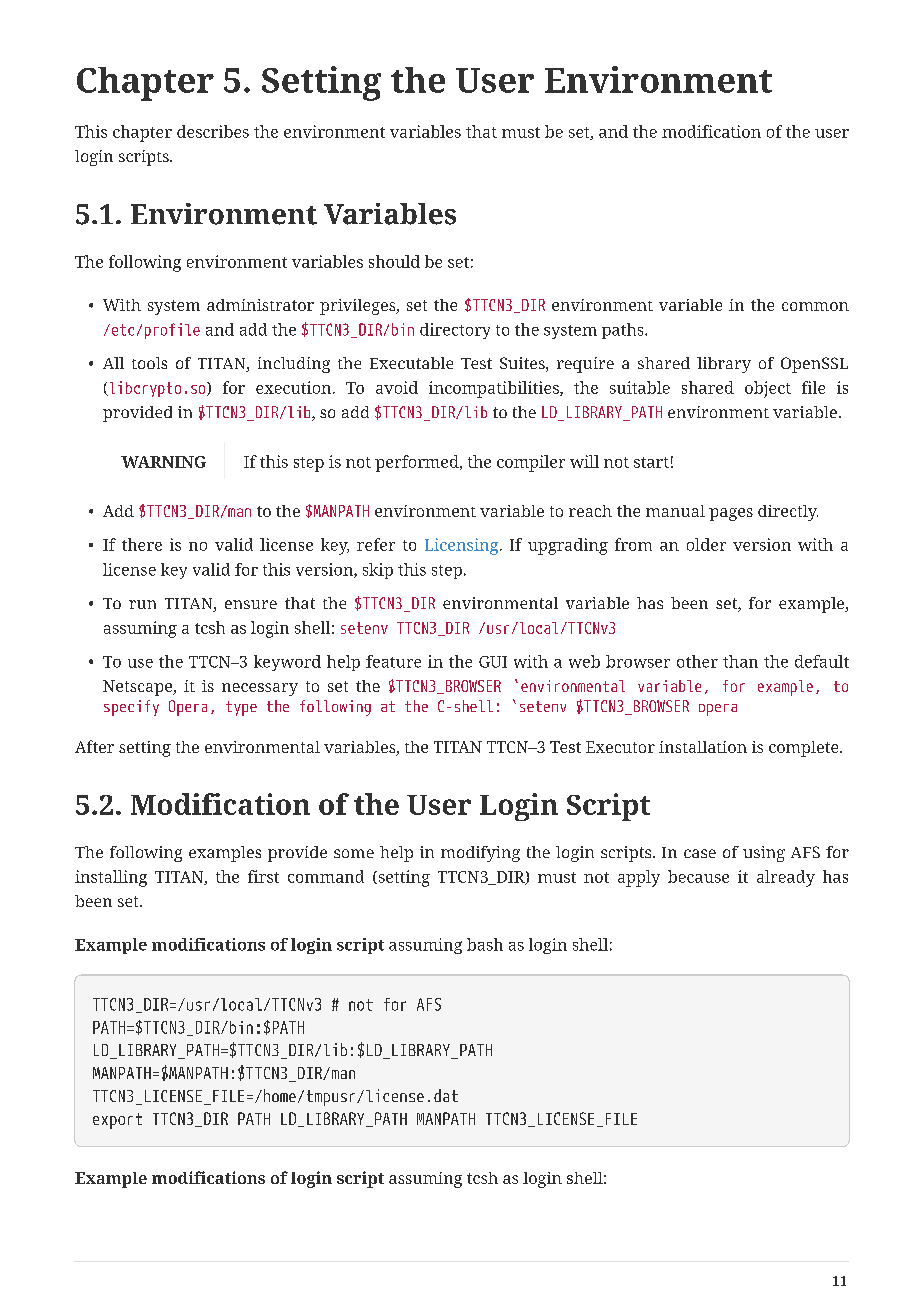 The width and height of the screenshot is (924, 1308). What do you see at coordinates (703, 747) in the screenshot?
I see `installation` at bounding box center [703, 747].
